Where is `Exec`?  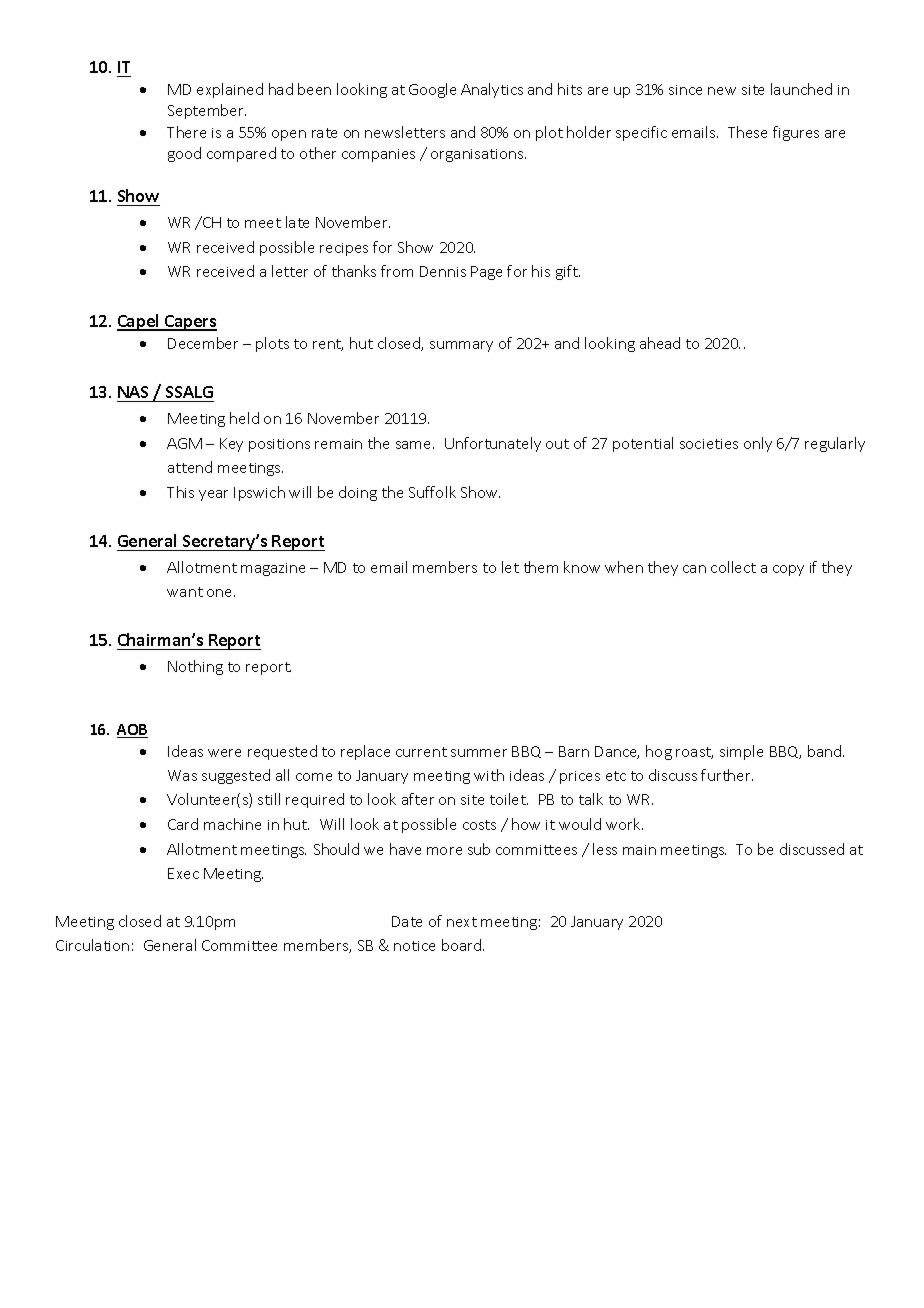 Exec is located at coordinates (183, 873).
